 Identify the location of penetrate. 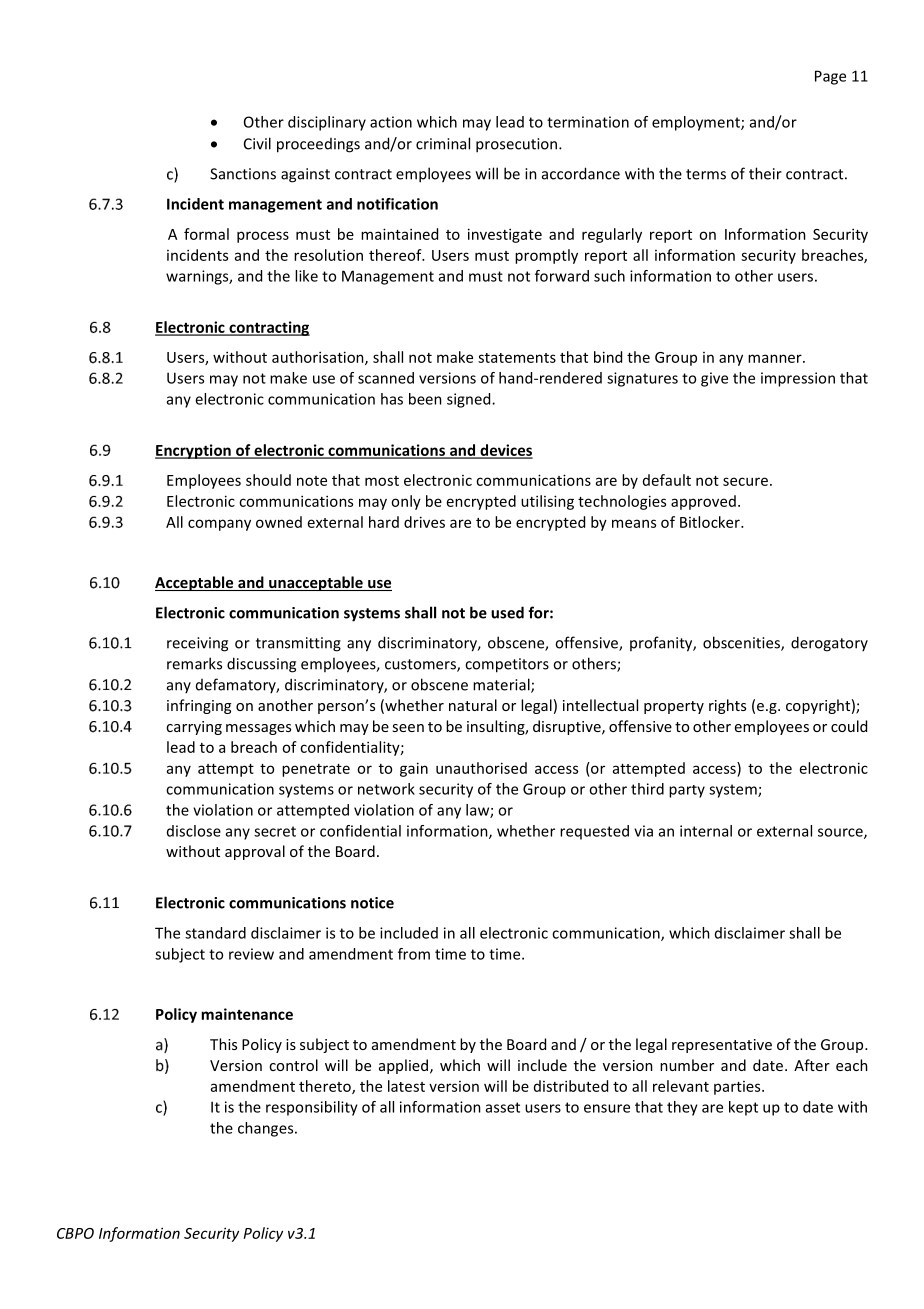
(316, 770).
